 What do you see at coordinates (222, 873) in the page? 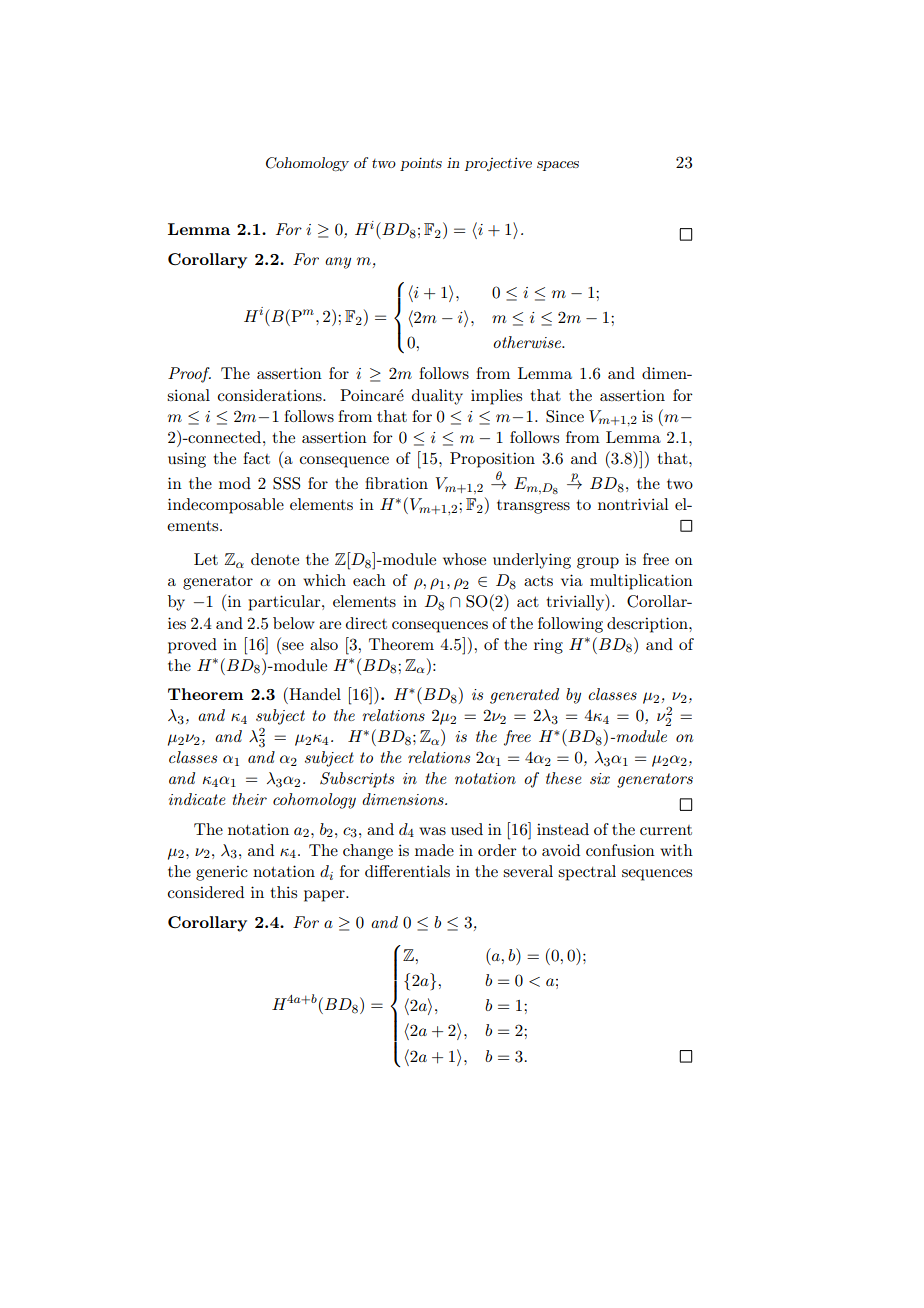
I see `generic` at bounding box center [222, 873].
